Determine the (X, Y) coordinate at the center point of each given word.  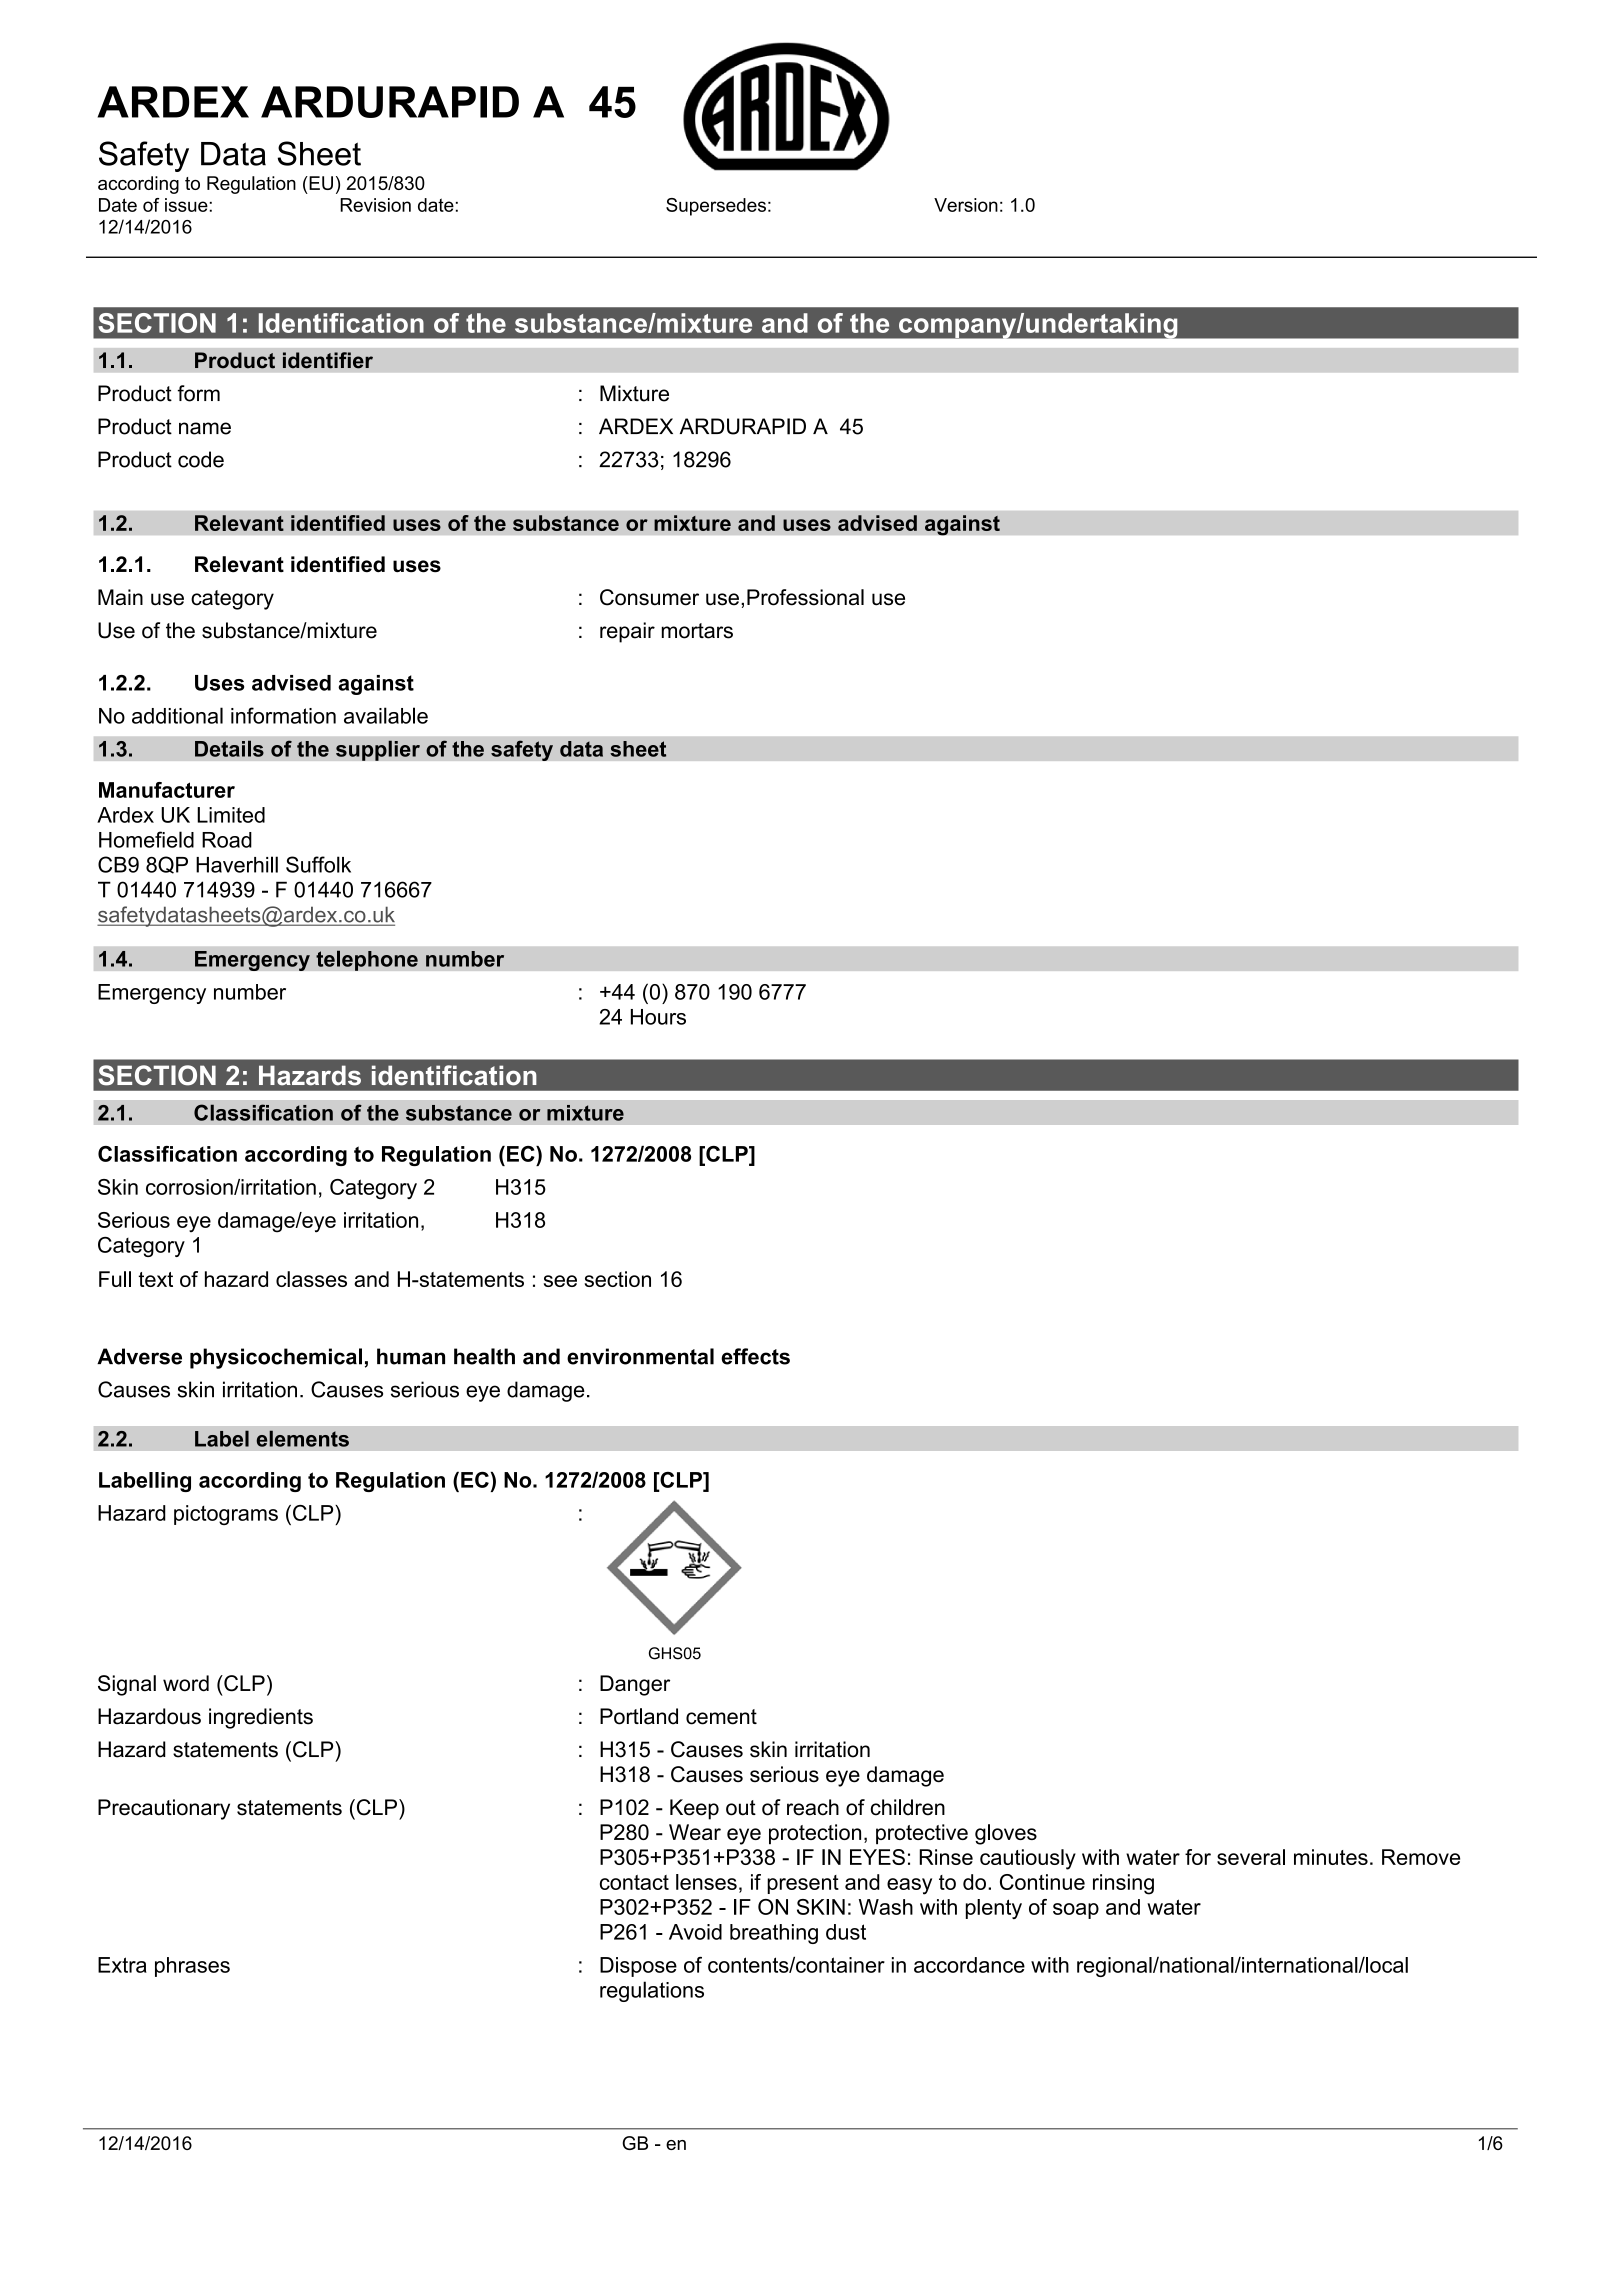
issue (186, 205)
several (1251, 1857)
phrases (192, 1967)
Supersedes (716, 207)
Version (966, 205)
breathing (774, 1934)
